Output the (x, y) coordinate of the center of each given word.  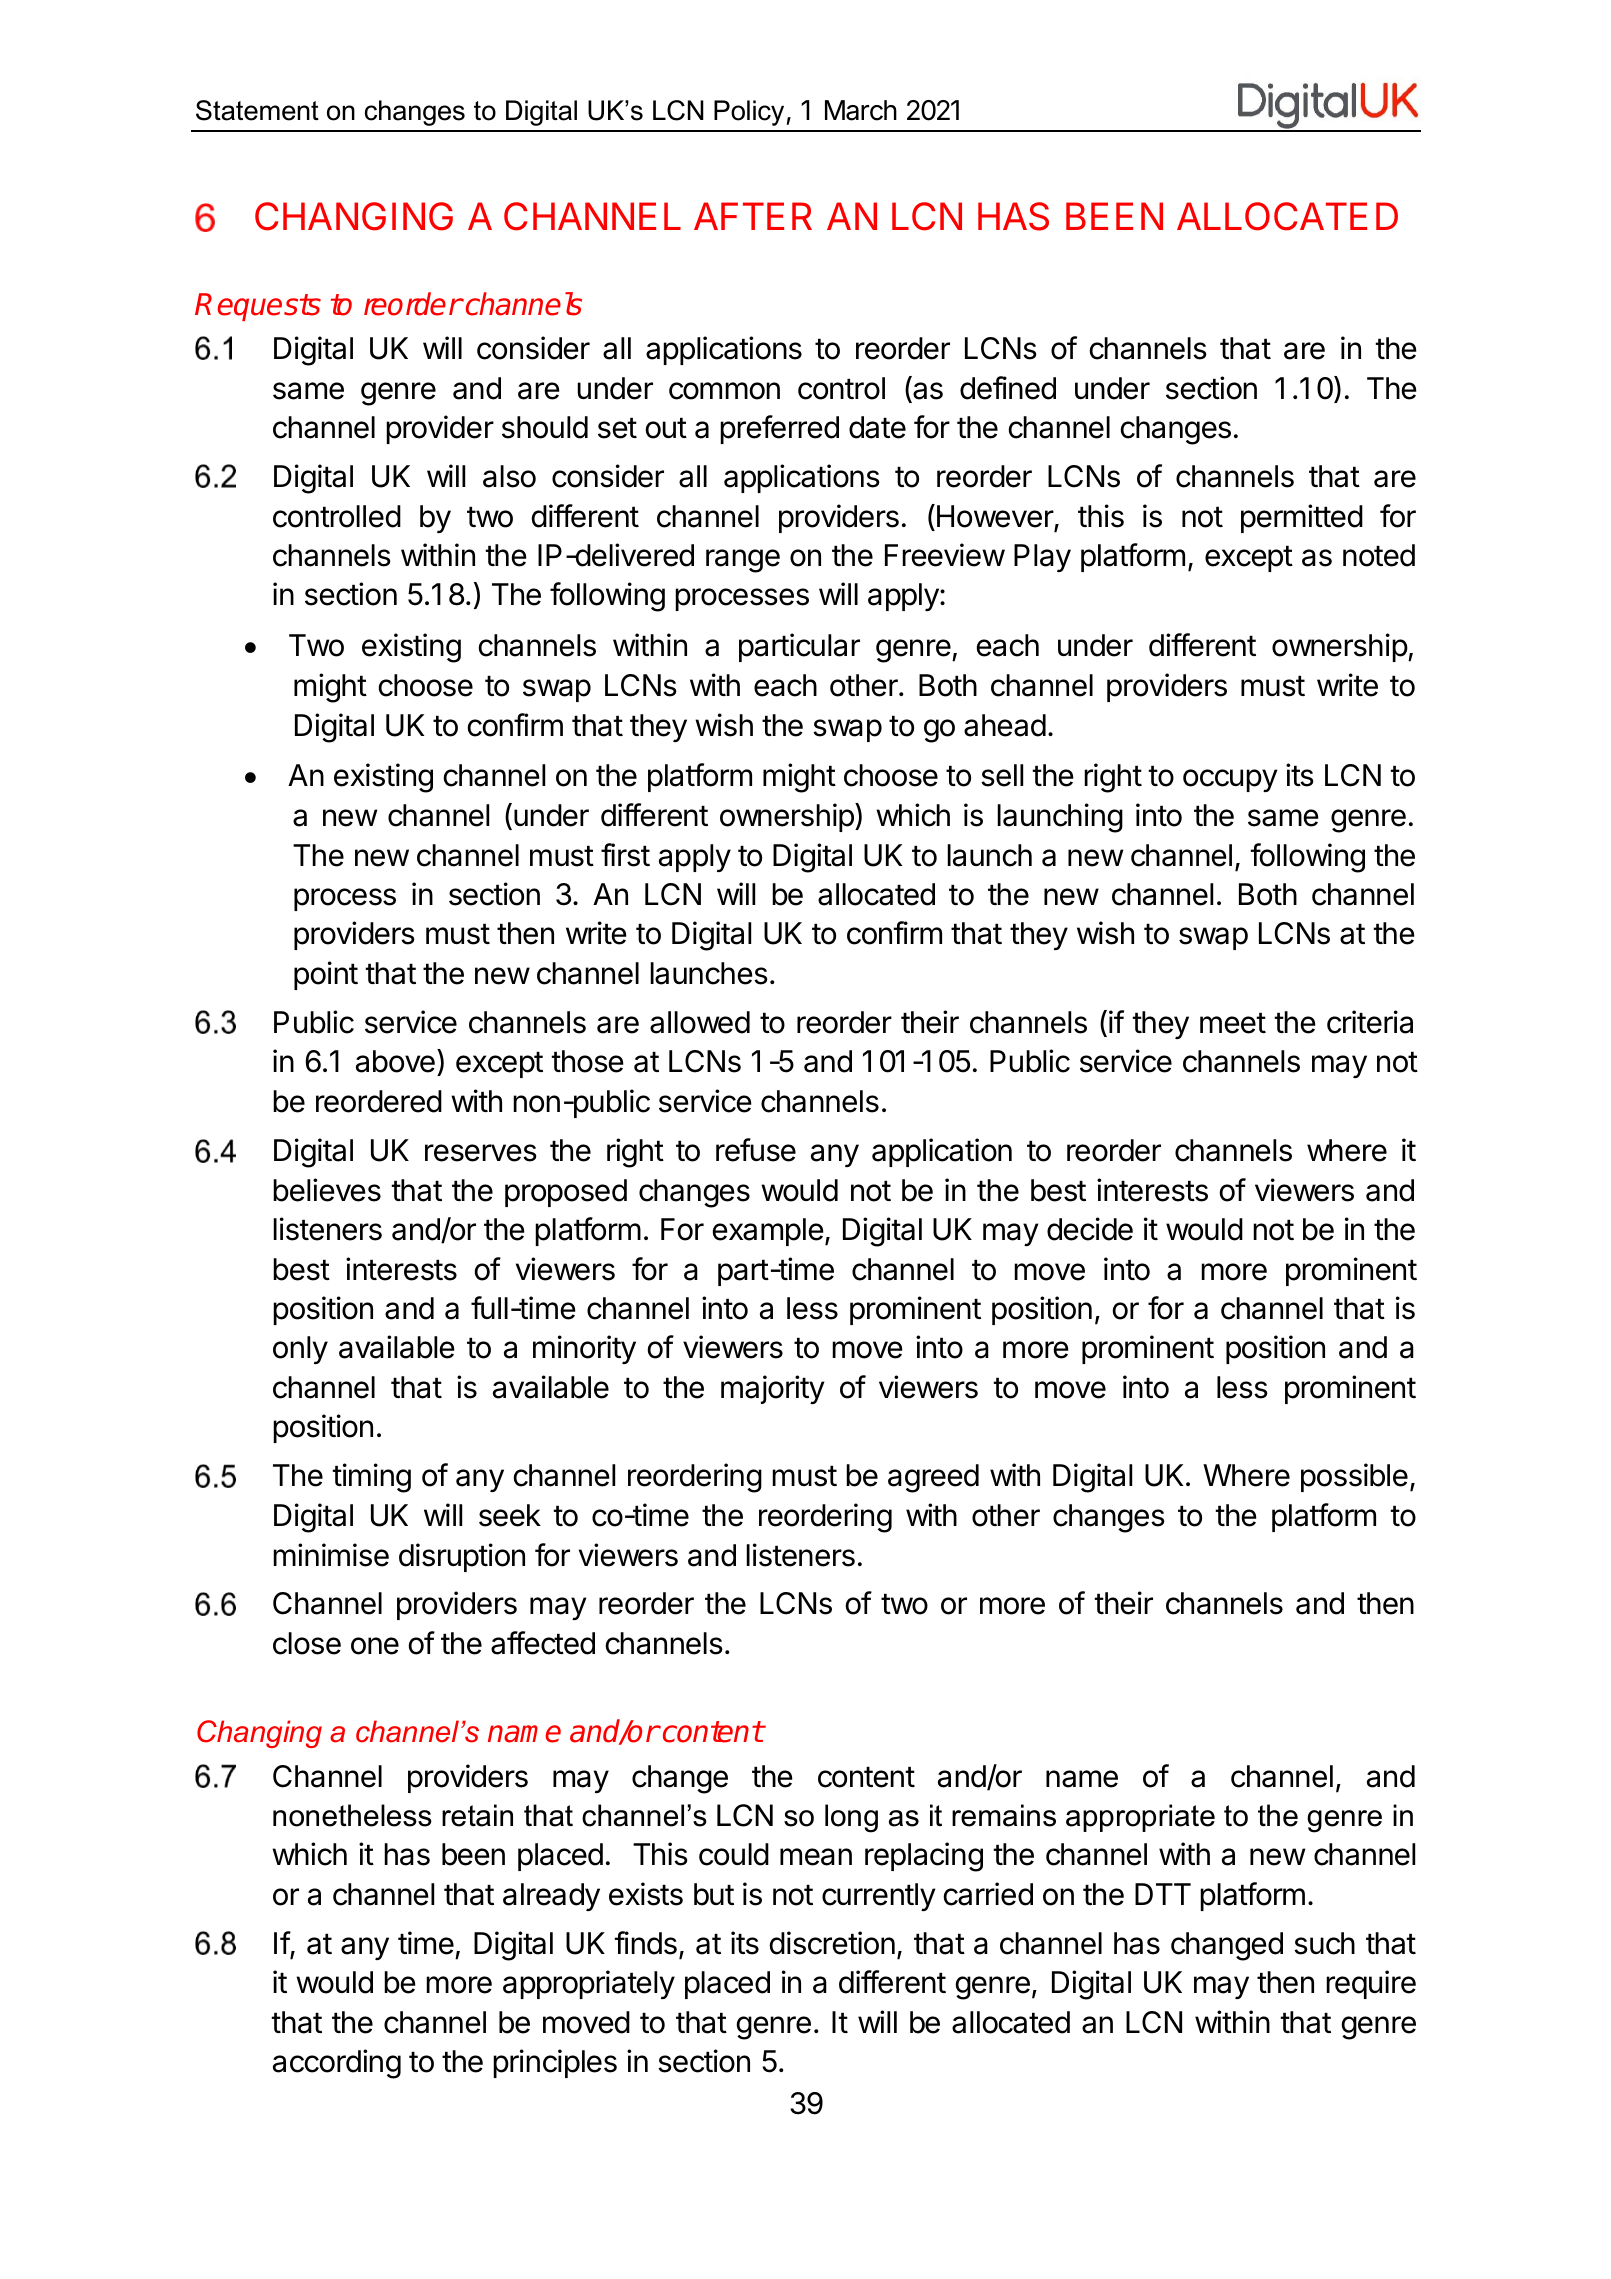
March (861, 110)
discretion (832, 1943)
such (1324, 1943)
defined (1008, 388)
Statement (257, 110)
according (337, 2064)
